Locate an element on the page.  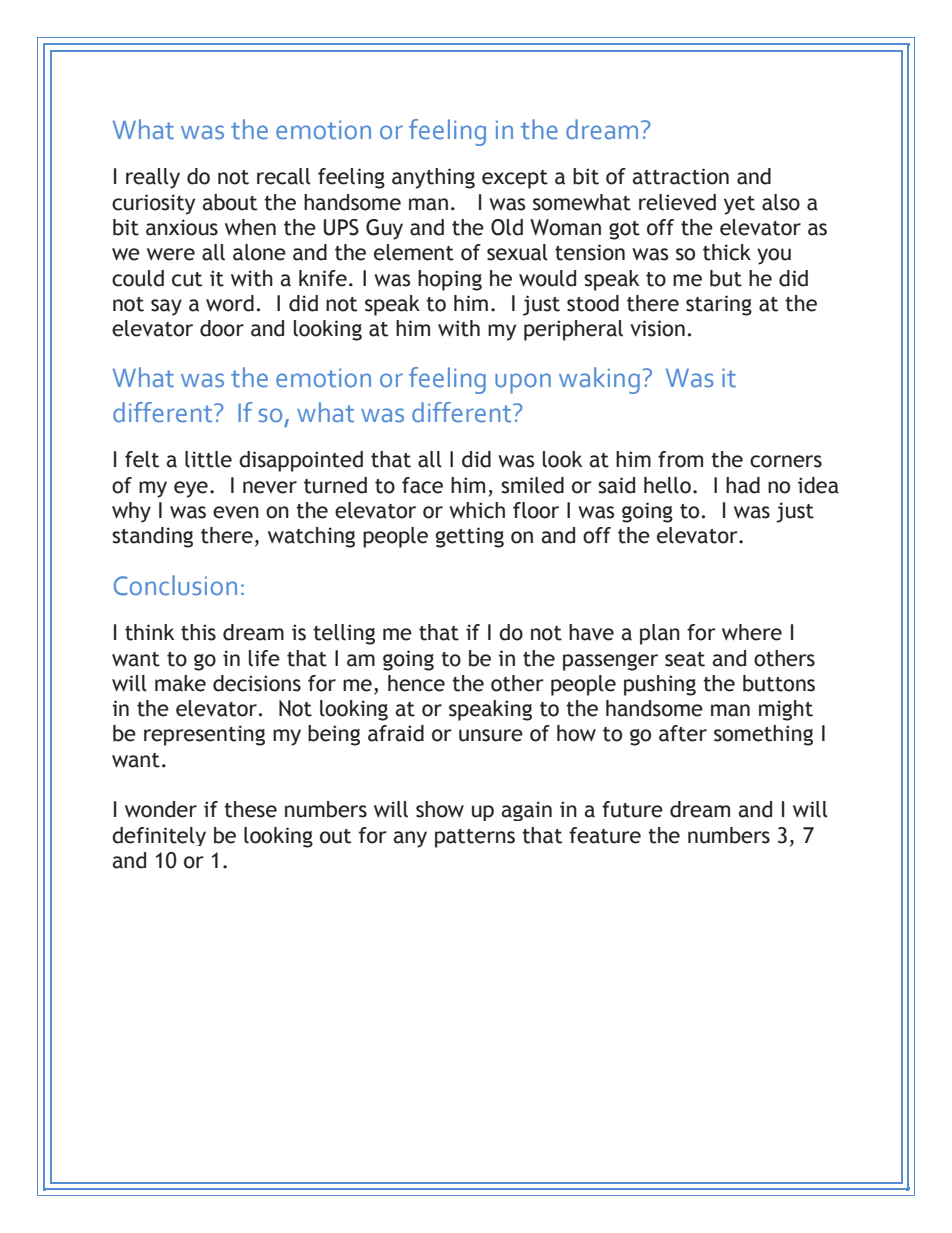
yet is located at coordinates (739, 205).
